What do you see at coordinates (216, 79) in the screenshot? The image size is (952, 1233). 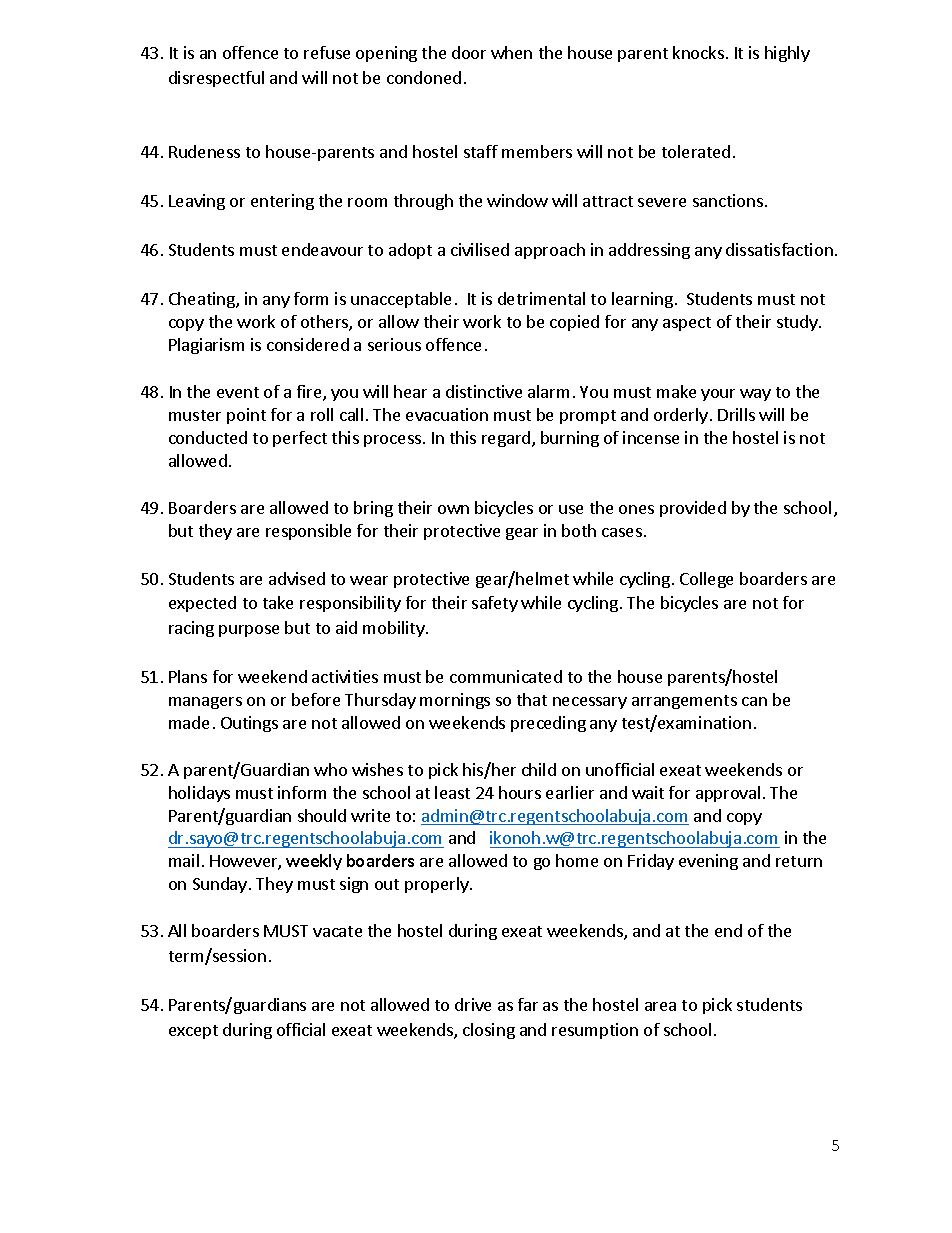 I see `disrespectful` at bounding box center [216, 79].
